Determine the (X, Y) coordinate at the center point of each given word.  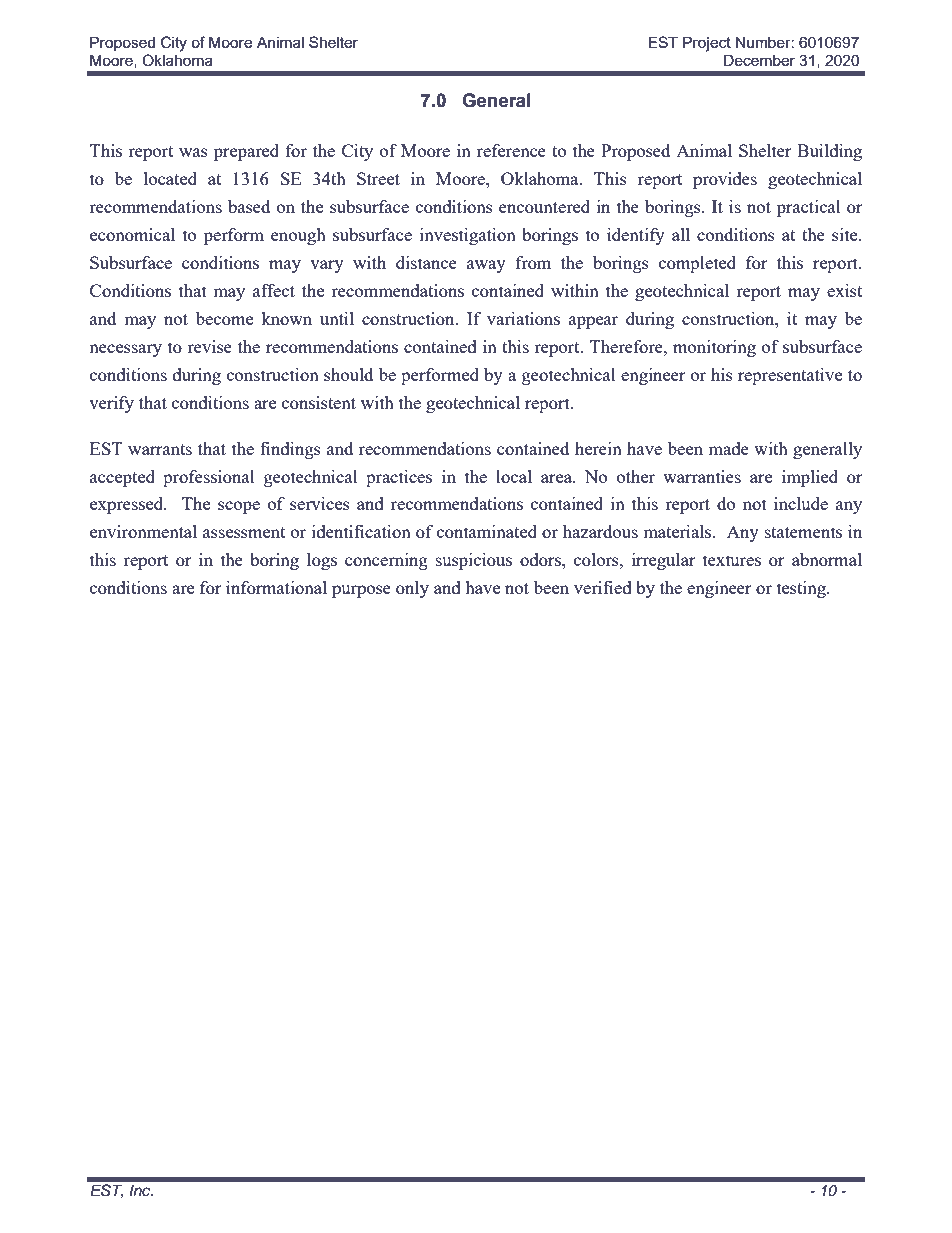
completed (697, 264)
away (486, 266)
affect (274, 290)
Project (707, 44)
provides (725, 180)
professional (209, 478)
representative (790, 376)
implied (810, 478)
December (759, 60)
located (170, 178)
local (514, 476)
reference (511, 150)
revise (210, 346)
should (348, 374)
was (193, 152)
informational (276, 587)
